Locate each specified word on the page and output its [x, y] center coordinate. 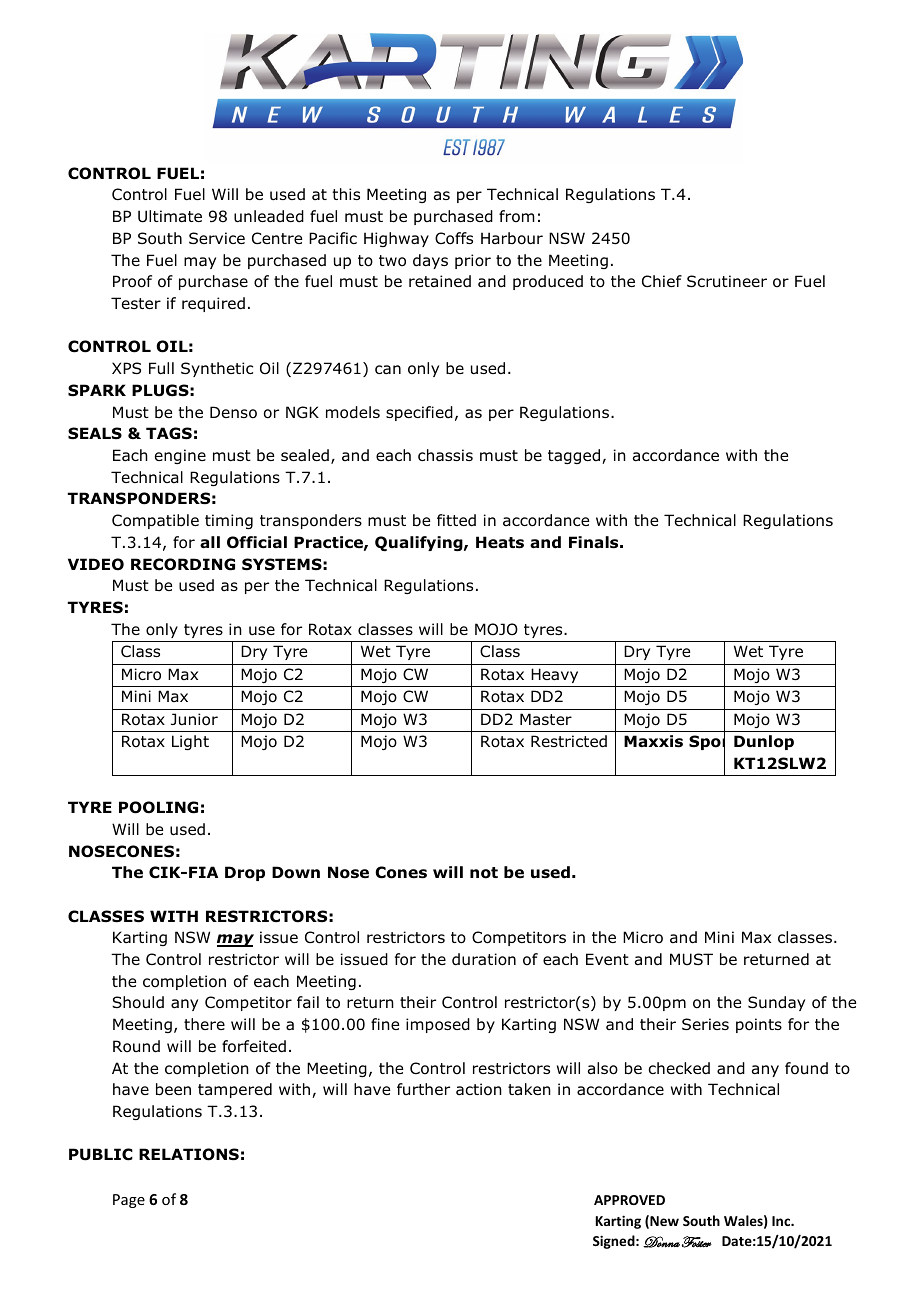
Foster [697, 1242]
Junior [194, 719]
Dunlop [764, 742]
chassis [445, 455]
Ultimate [170, 216]
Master [546, 719]
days [430, 261]
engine [180, 456]
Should [138, 1002]
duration [484, 959]
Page [129, 1201]
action [479, 1089]
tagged [575, 456]
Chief [662, 281]
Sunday [776, 1003]
